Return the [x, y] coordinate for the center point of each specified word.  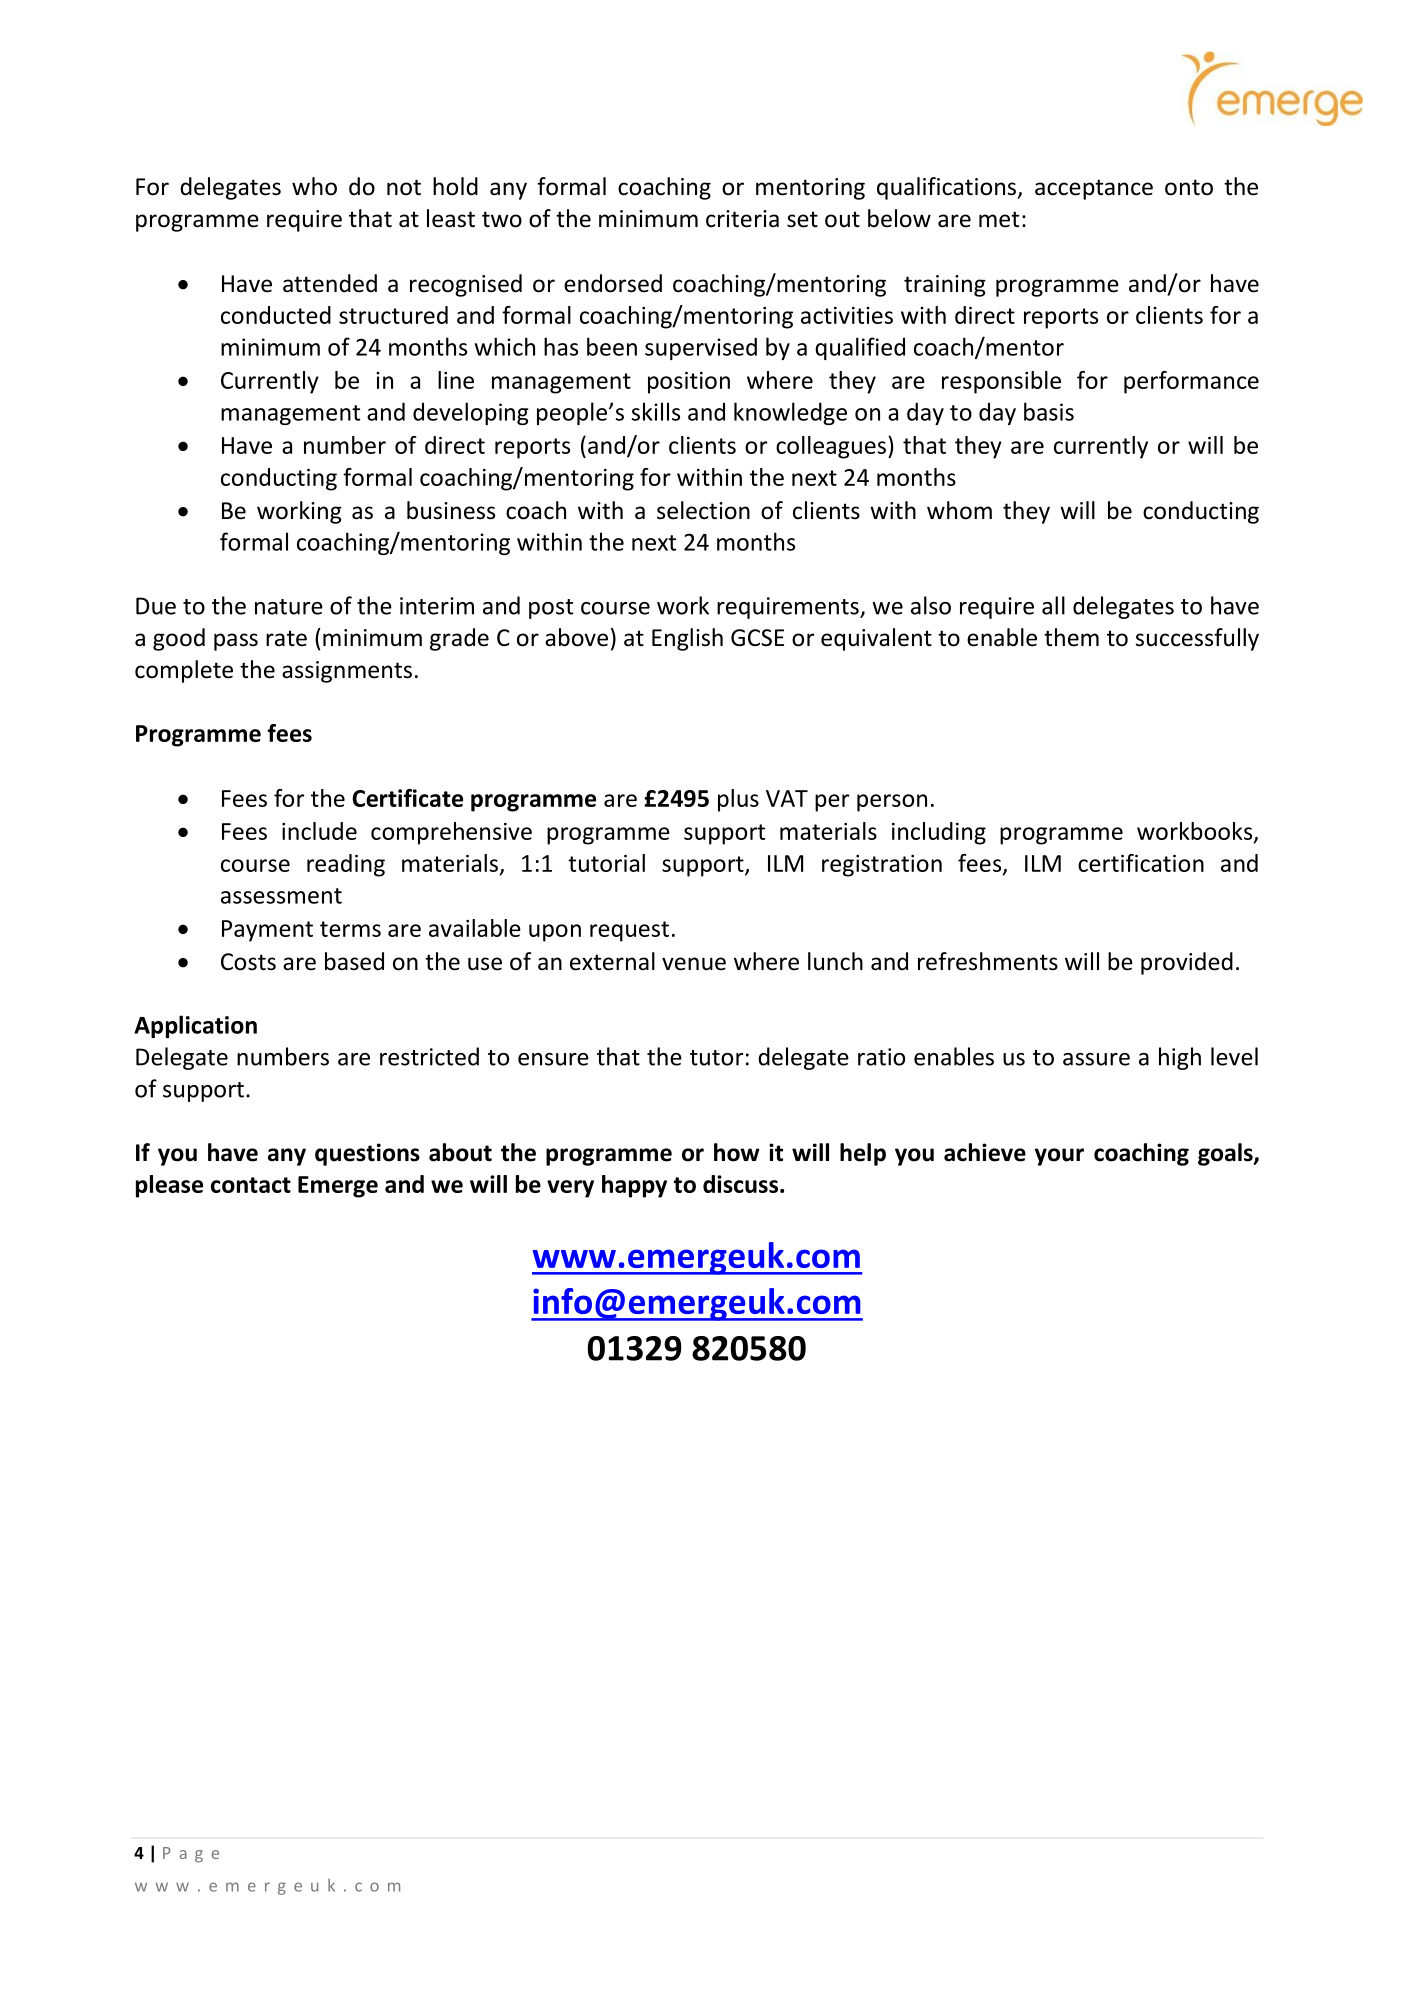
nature [289, 607]
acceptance [1094, 189]
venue [694, 964]
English [687, 639]
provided [1187, 963]
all [1053, 605]
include [319, 831]
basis [1049, 411]
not [404, 187]
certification [1141, 863]
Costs [248, 962]
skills [656, 411]
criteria [742, 219]
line [456, 380]
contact [251, 1185]
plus [738, 800]
